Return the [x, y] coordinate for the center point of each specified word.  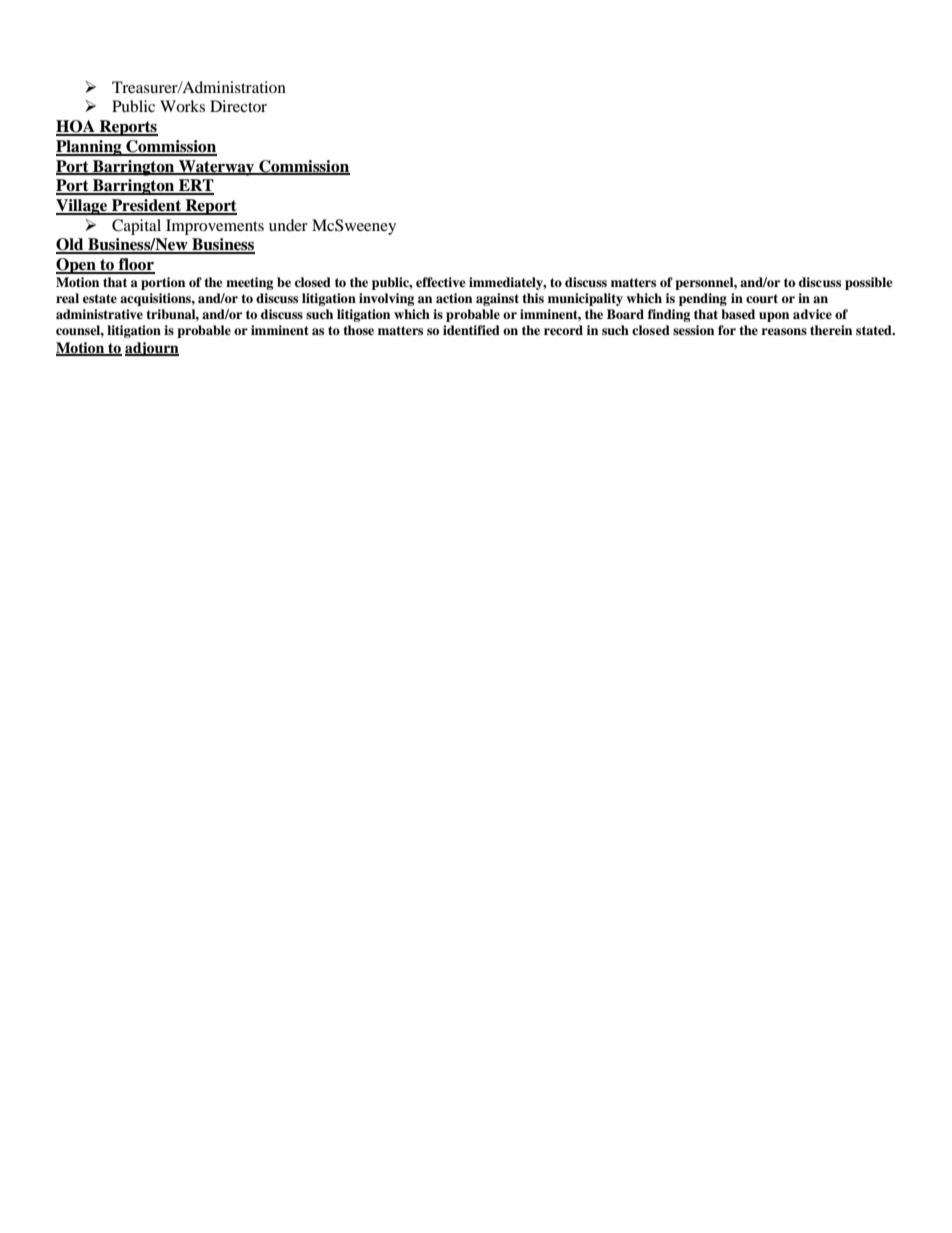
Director [238, 106]
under [288, 225]
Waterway [217, 168]
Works [182, 106]
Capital [136, 227]
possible [869, 283]
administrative [99, 314]
